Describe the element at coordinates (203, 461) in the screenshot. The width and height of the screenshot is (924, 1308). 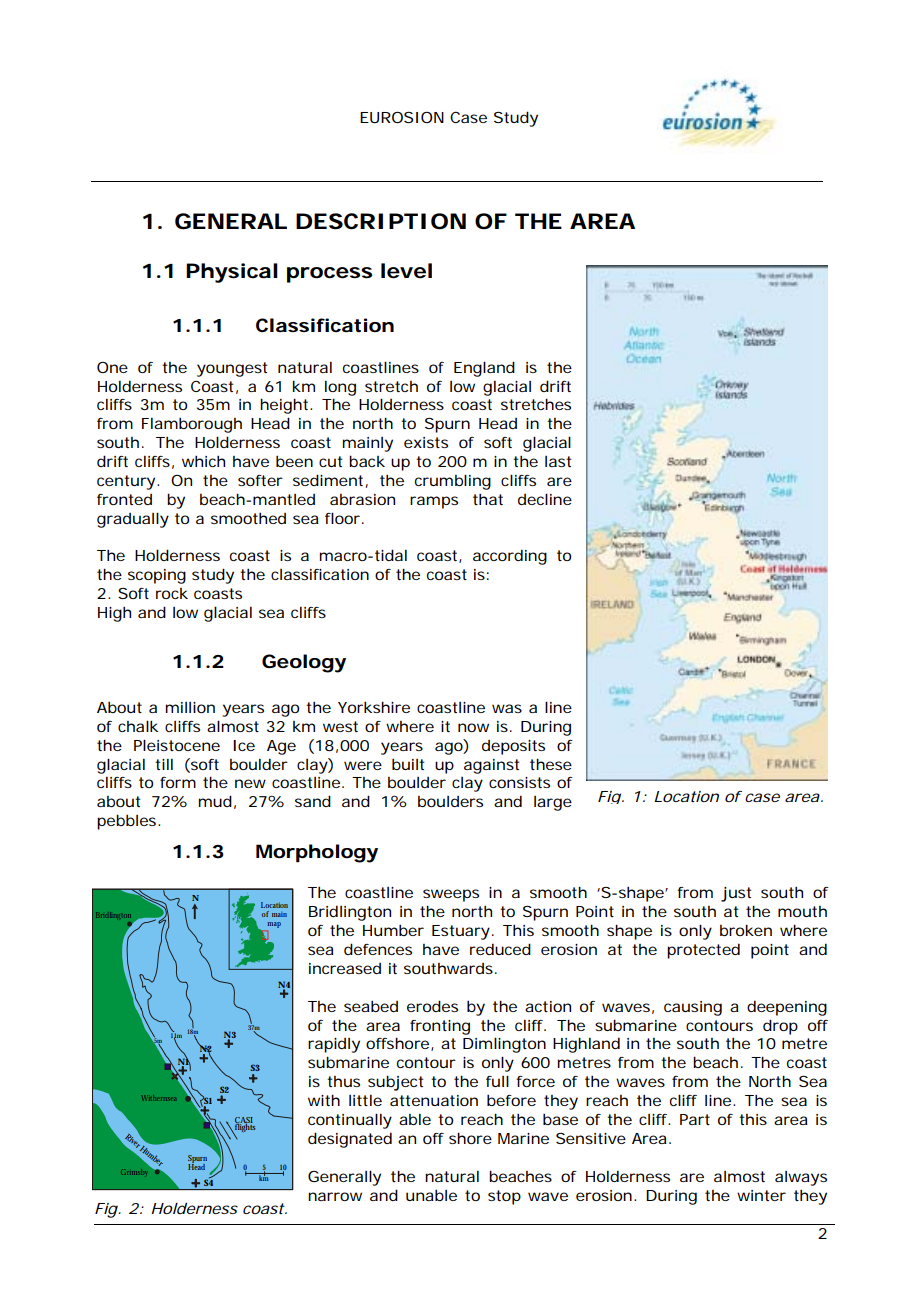
I see `which` at that location.
